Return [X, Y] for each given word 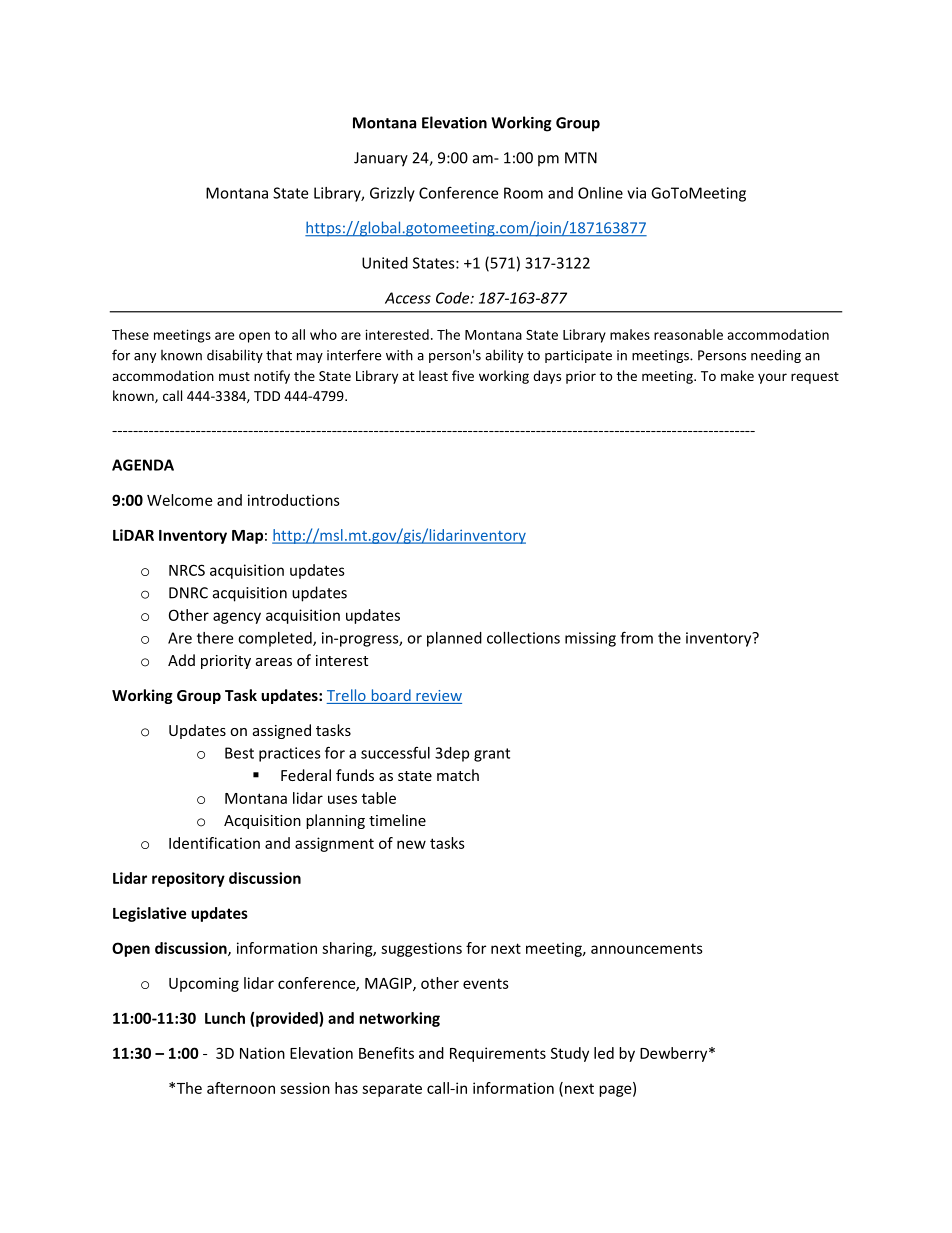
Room [523, 193]
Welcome [179, 500]
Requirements [498, 1054]
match [458, 775]
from [636, 637]
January [381, 159]
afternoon [241, 1088]
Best [239, 753]
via [636, 193]
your [772, 378]
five [463, 375]
